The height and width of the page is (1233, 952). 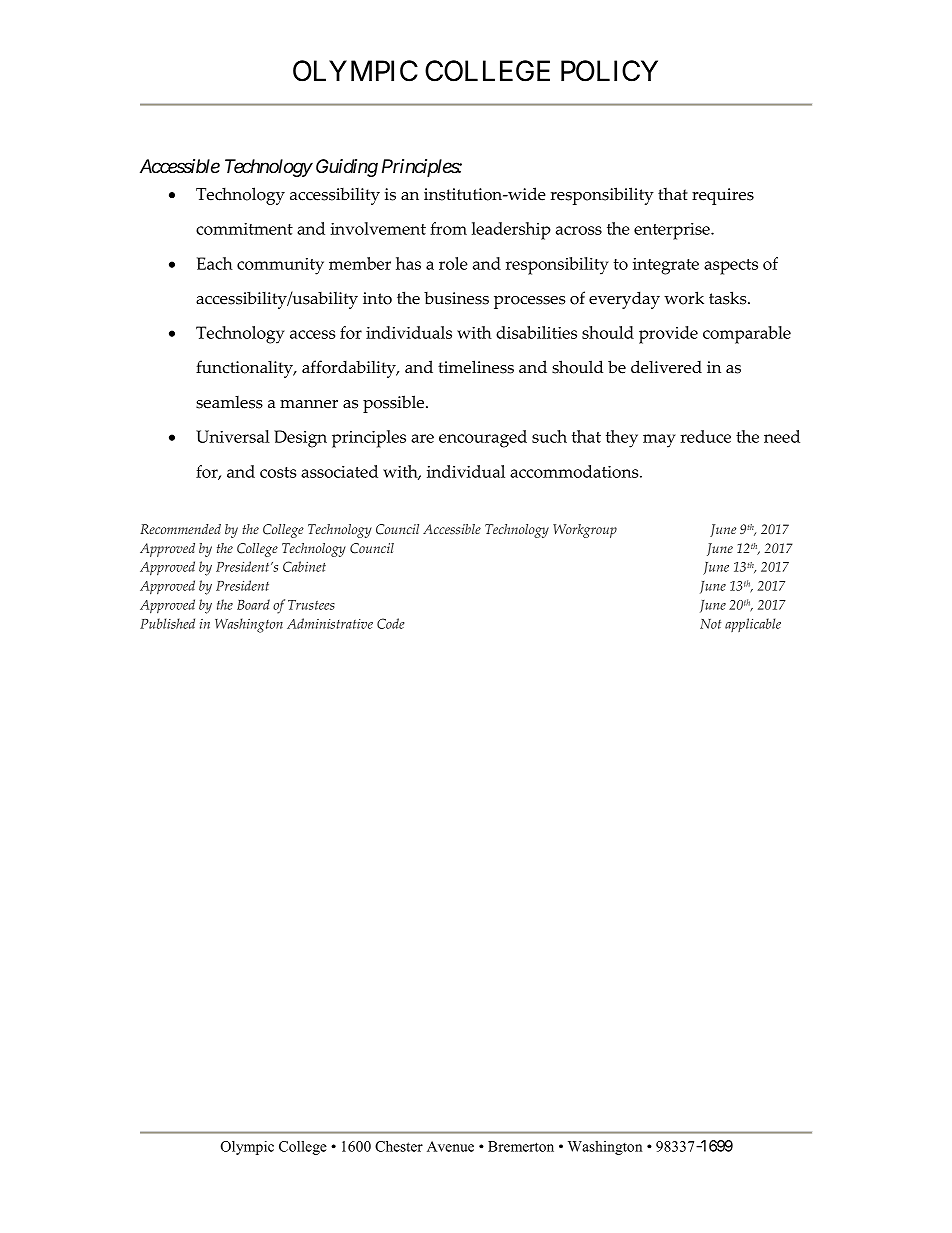 I want to click on Published, so click(x=167, y=623).
